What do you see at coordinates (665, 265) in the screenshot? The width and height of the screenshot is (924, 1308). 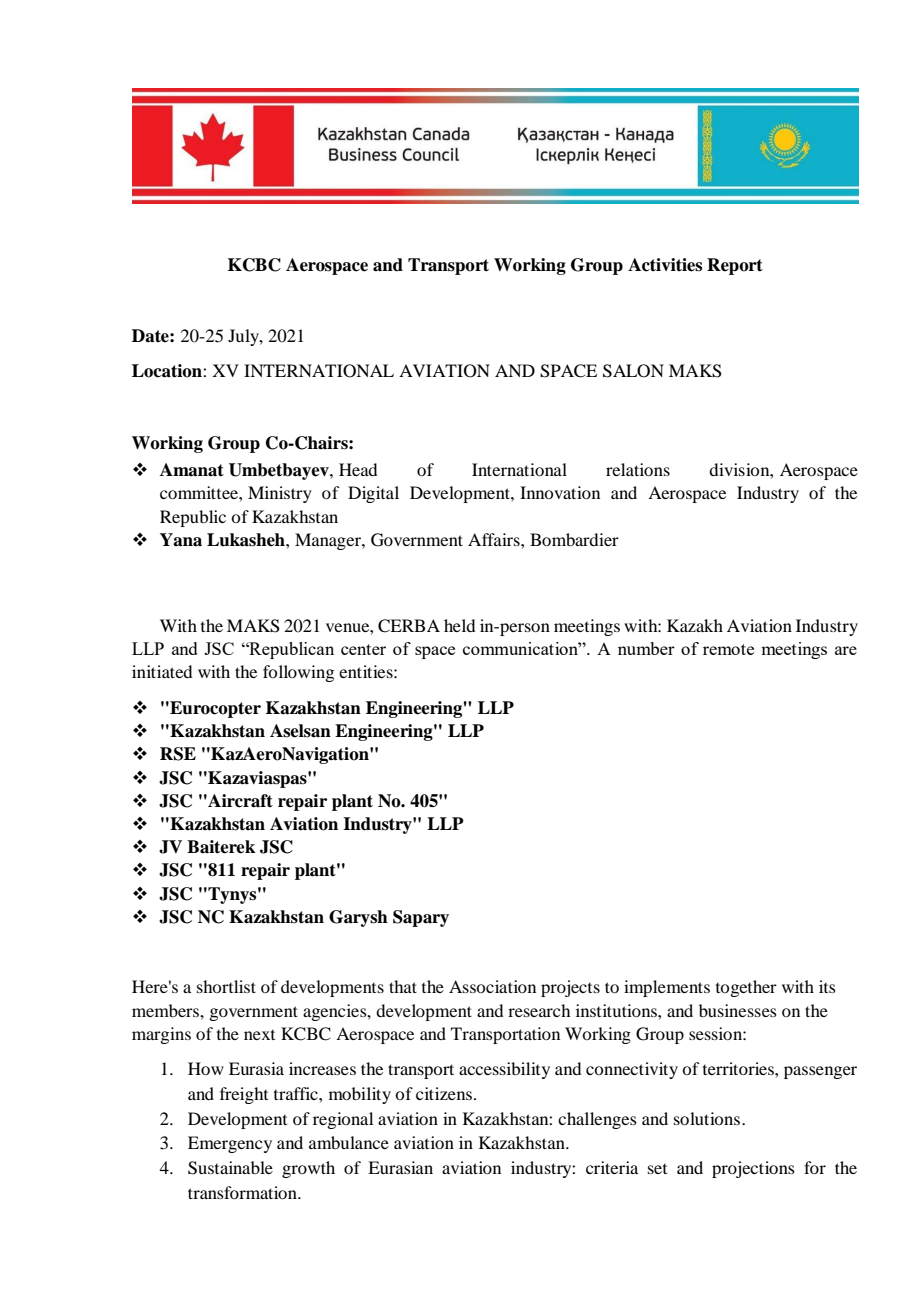 I see `Activities` at bounding box center [665, 265].
